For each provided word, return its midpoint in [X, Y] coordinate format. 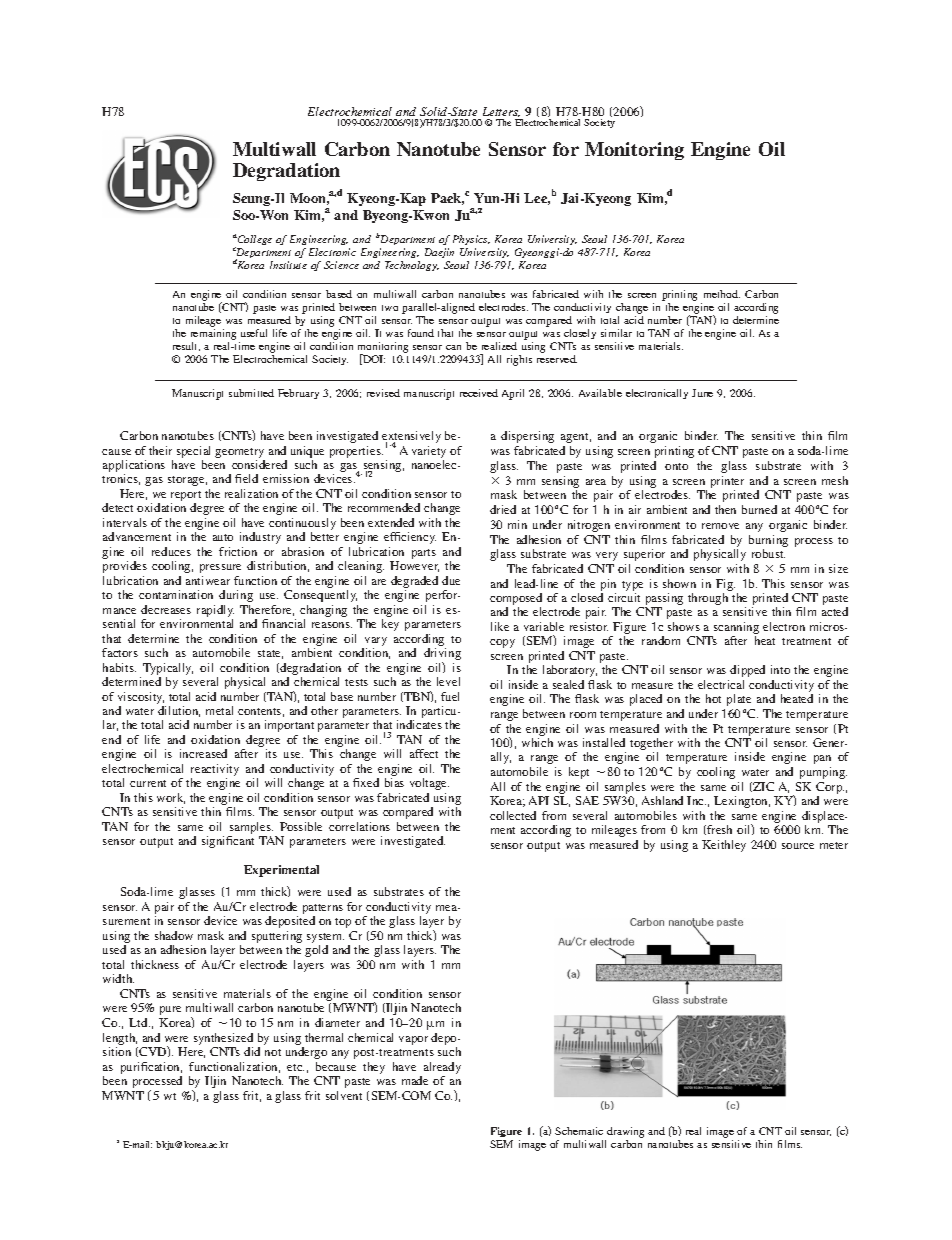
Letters [501, 112]
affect [424, 753]
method [722, 294]
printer [727, 482]
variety [429, 452]
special [193, 452]
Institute [288, 265]
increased [203, 753]
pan [822, 759]
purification [151, 1068]
